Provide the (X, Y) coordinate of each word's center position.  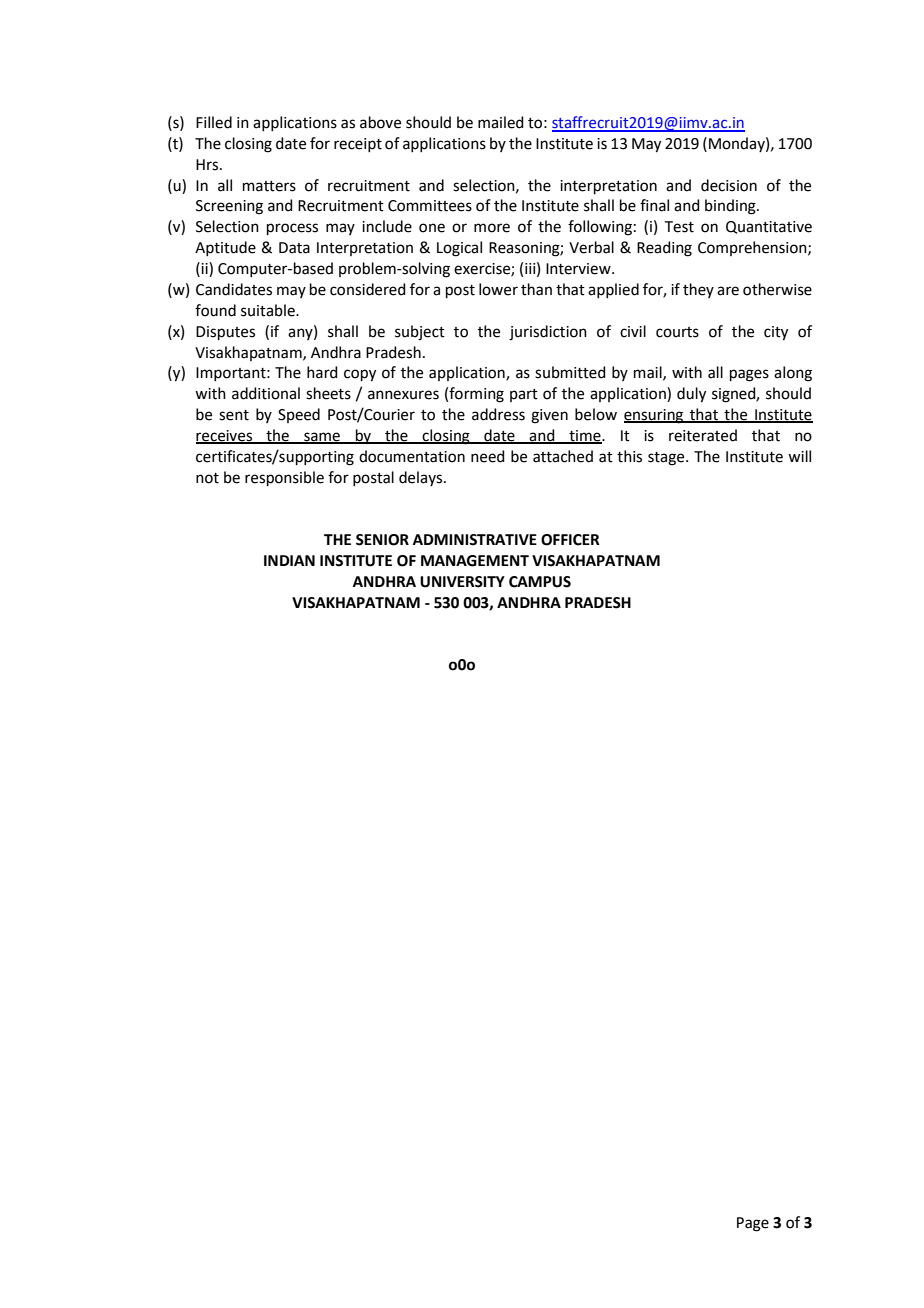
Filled (214, 122)
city (776, 333)
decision (729, 185)
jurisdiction (548, 333)
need (488, 456)
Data (294, 248)
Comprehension (753, 248)
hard (322, 372)
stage (667, 459)
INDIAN (289, 560)
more (492, 228)
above (380, 122)
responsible (284, 478)
